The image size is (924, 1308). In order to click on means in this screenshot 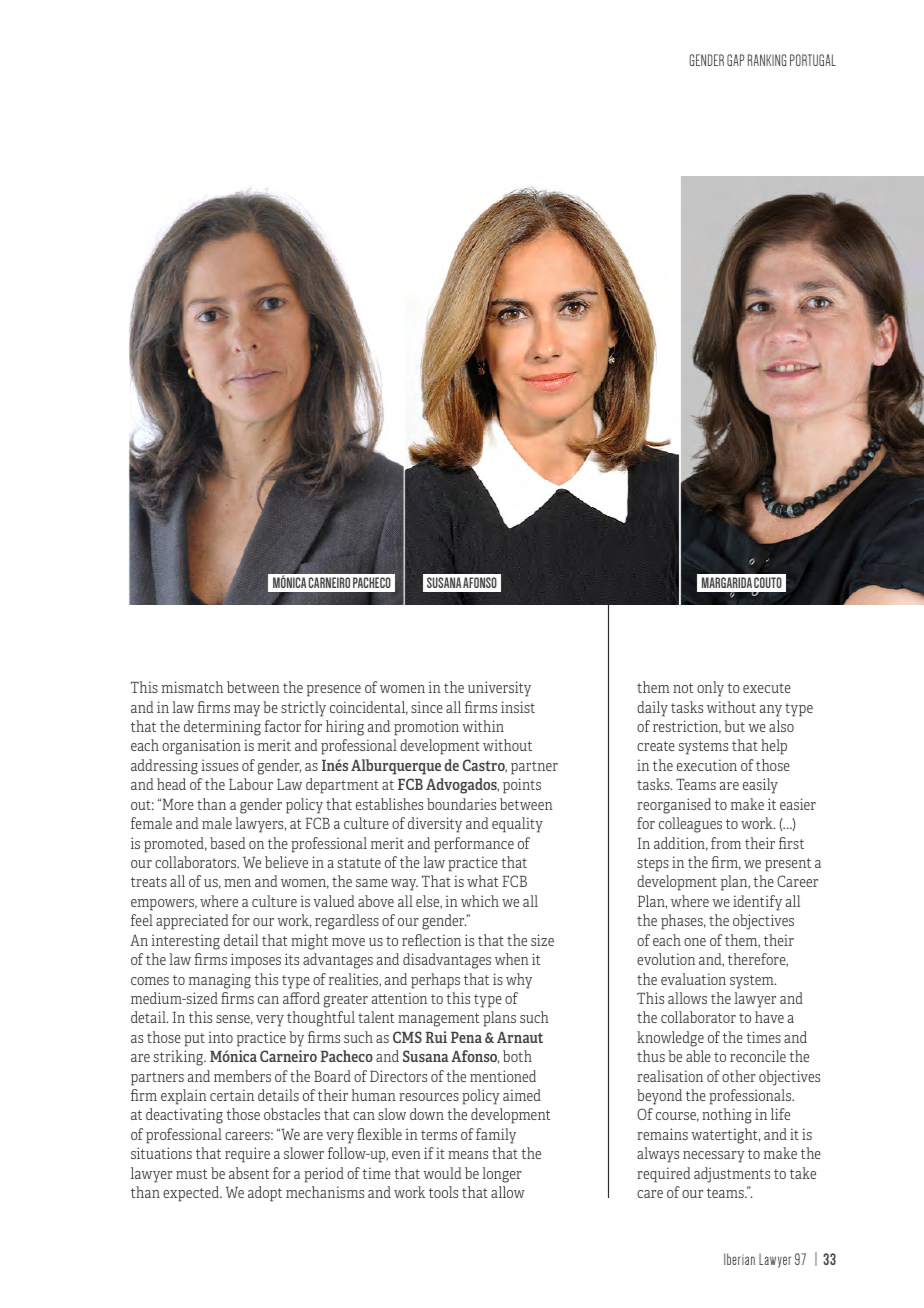, I will do `click(468, 1155)`.
